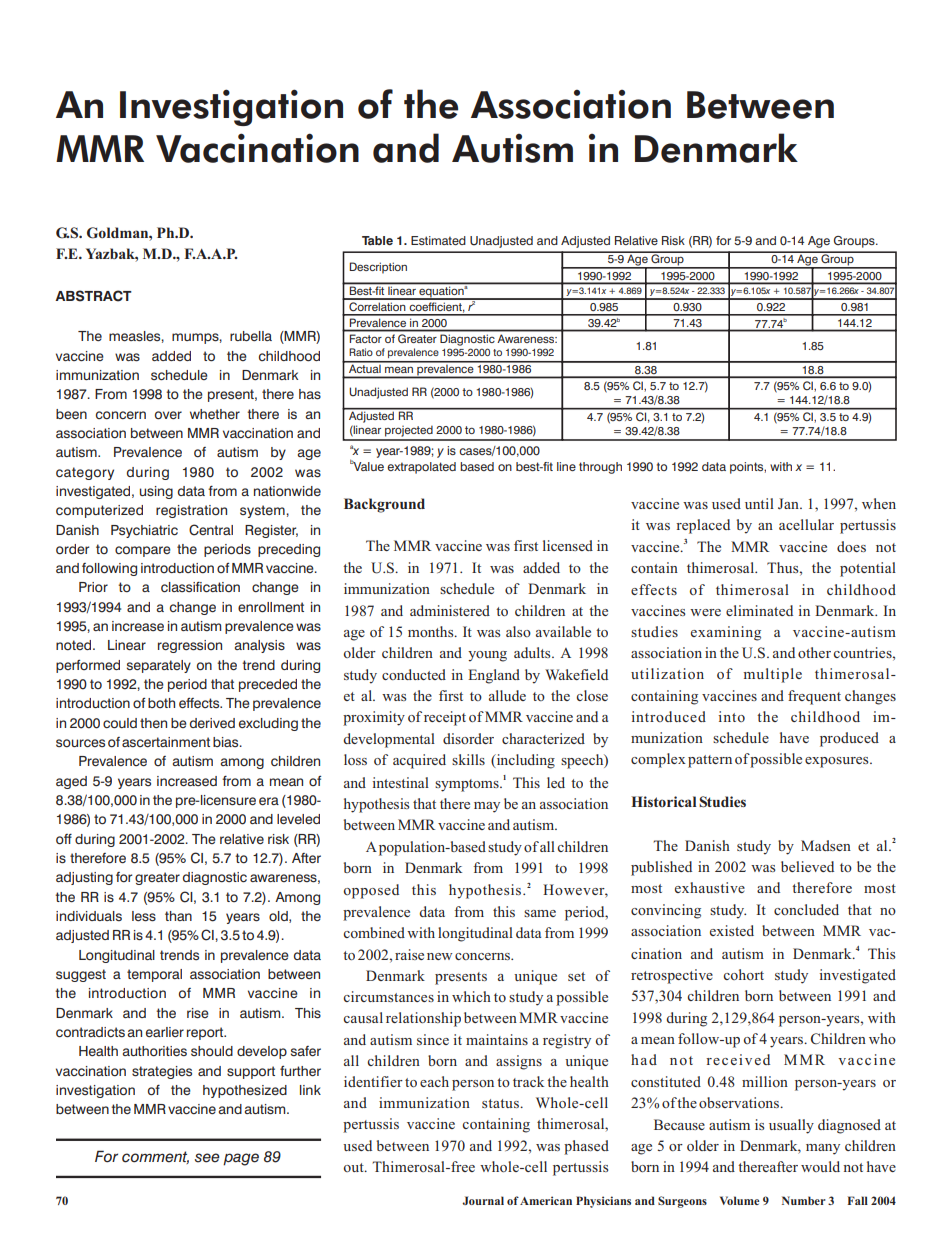 The width and height of the page is (952, 1233). What do you see at coordinates (155, 1157) in the page?
I see `comment` at bounding box center [155, 1157].
